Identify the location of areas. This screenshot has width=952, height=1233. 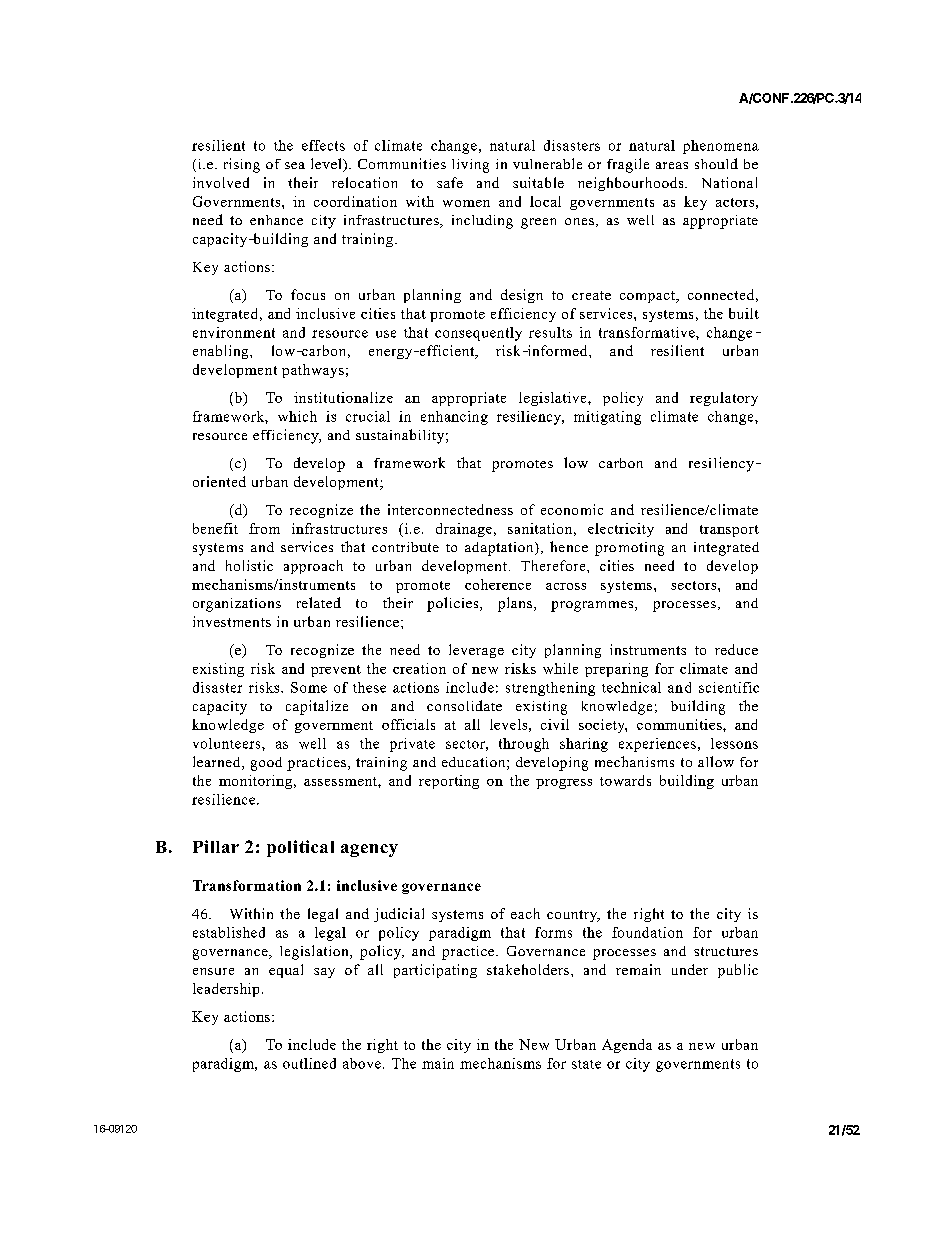
(672, 165).
